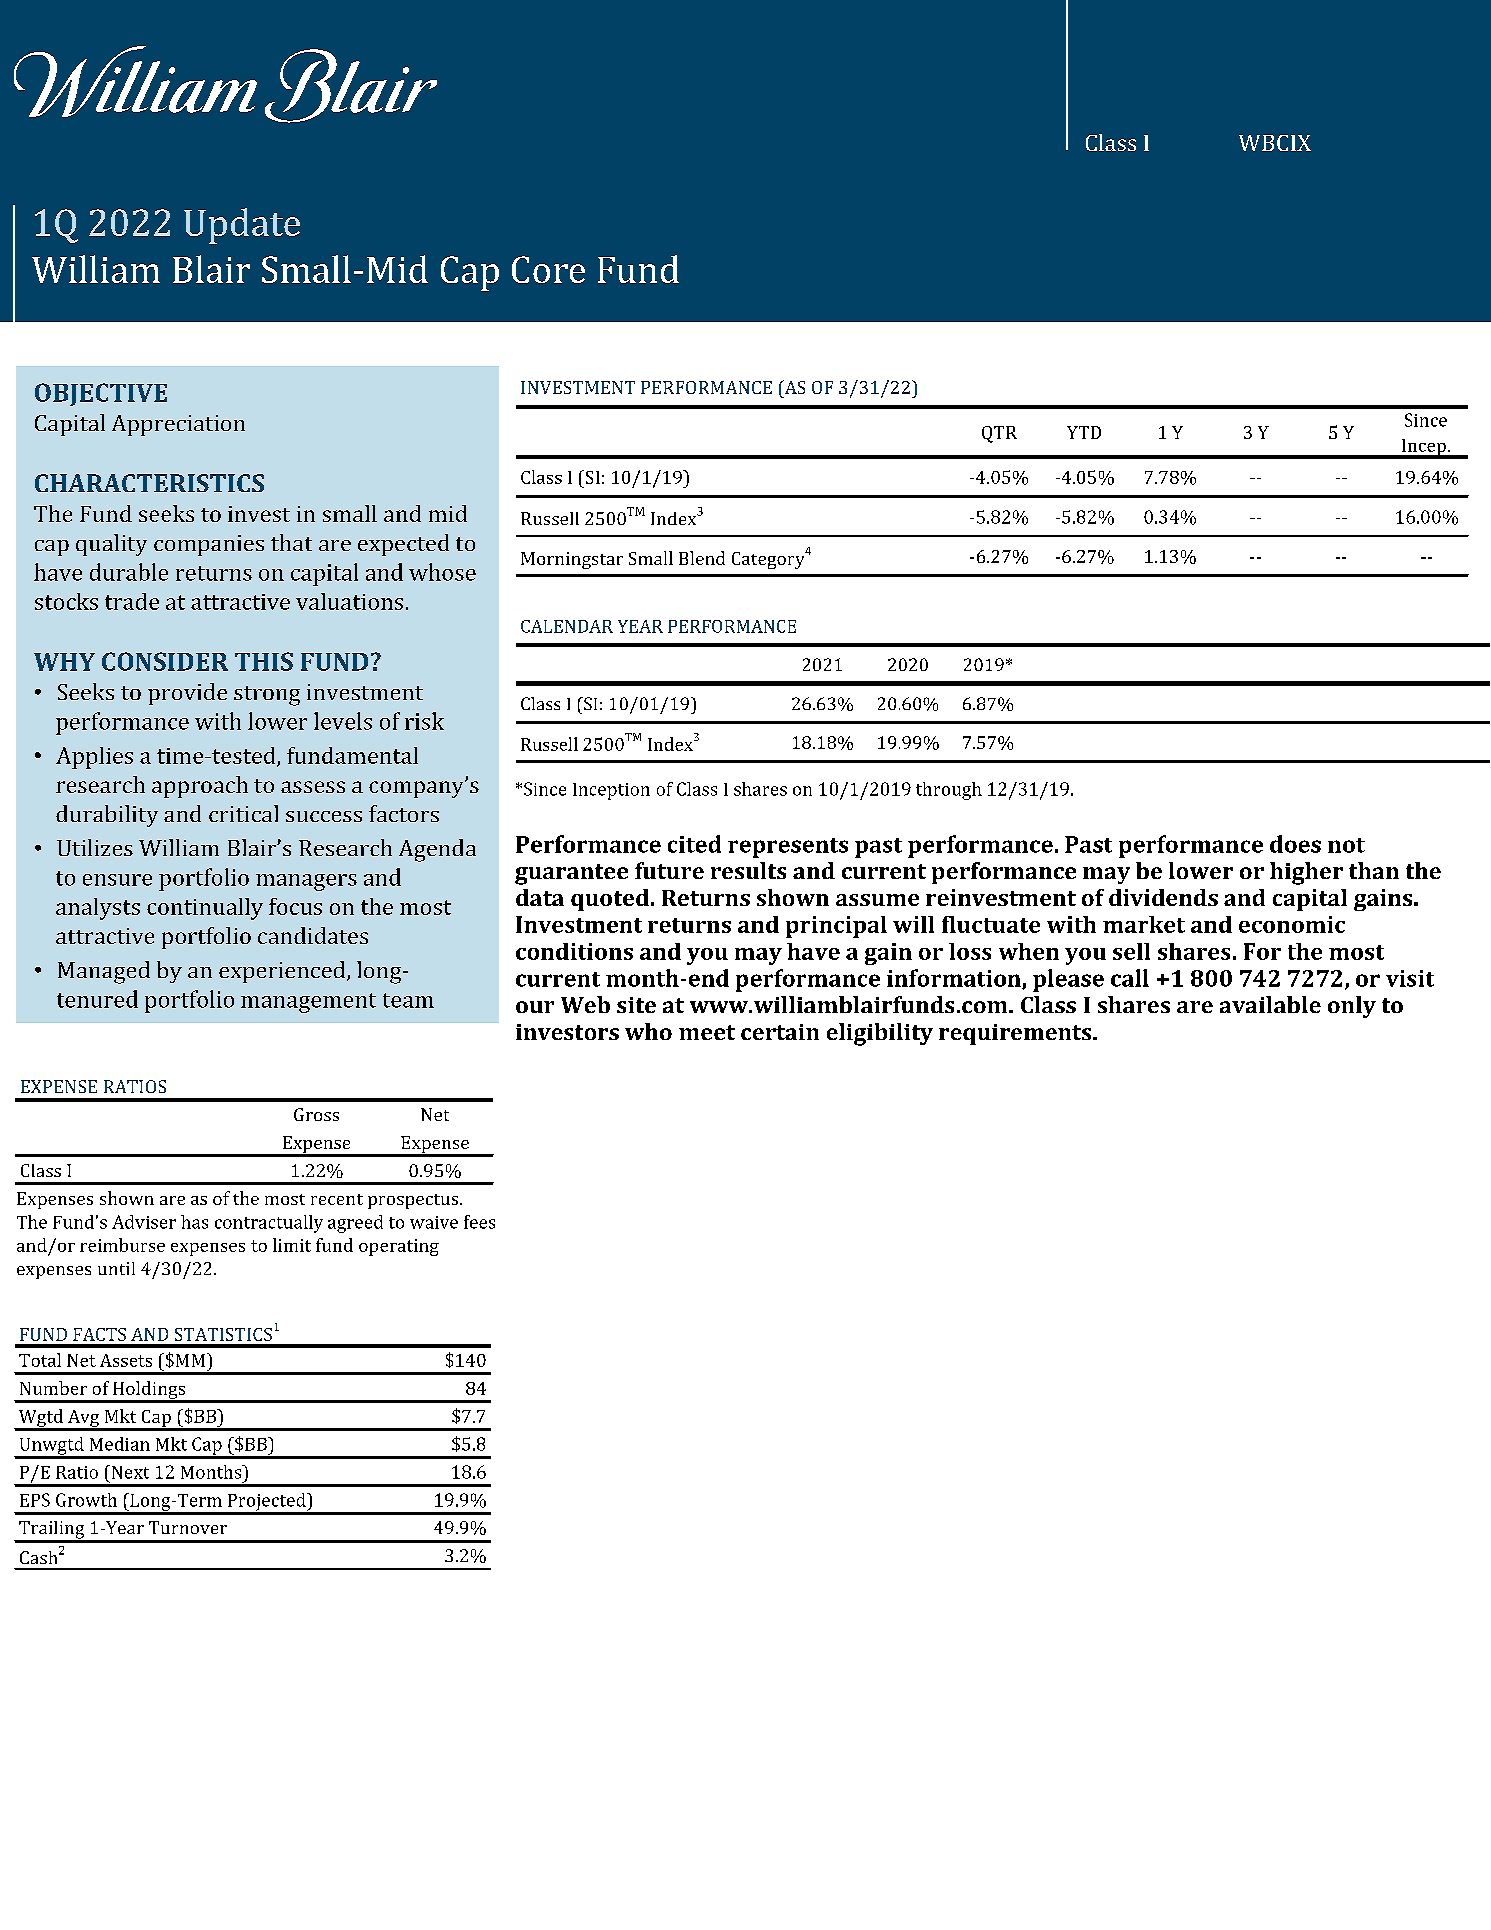 Image resolution: width=1491 pixels, height=1930 pixels. Describe the element at coordinates (283, 972) in the page. I see `experienced` at that location.
